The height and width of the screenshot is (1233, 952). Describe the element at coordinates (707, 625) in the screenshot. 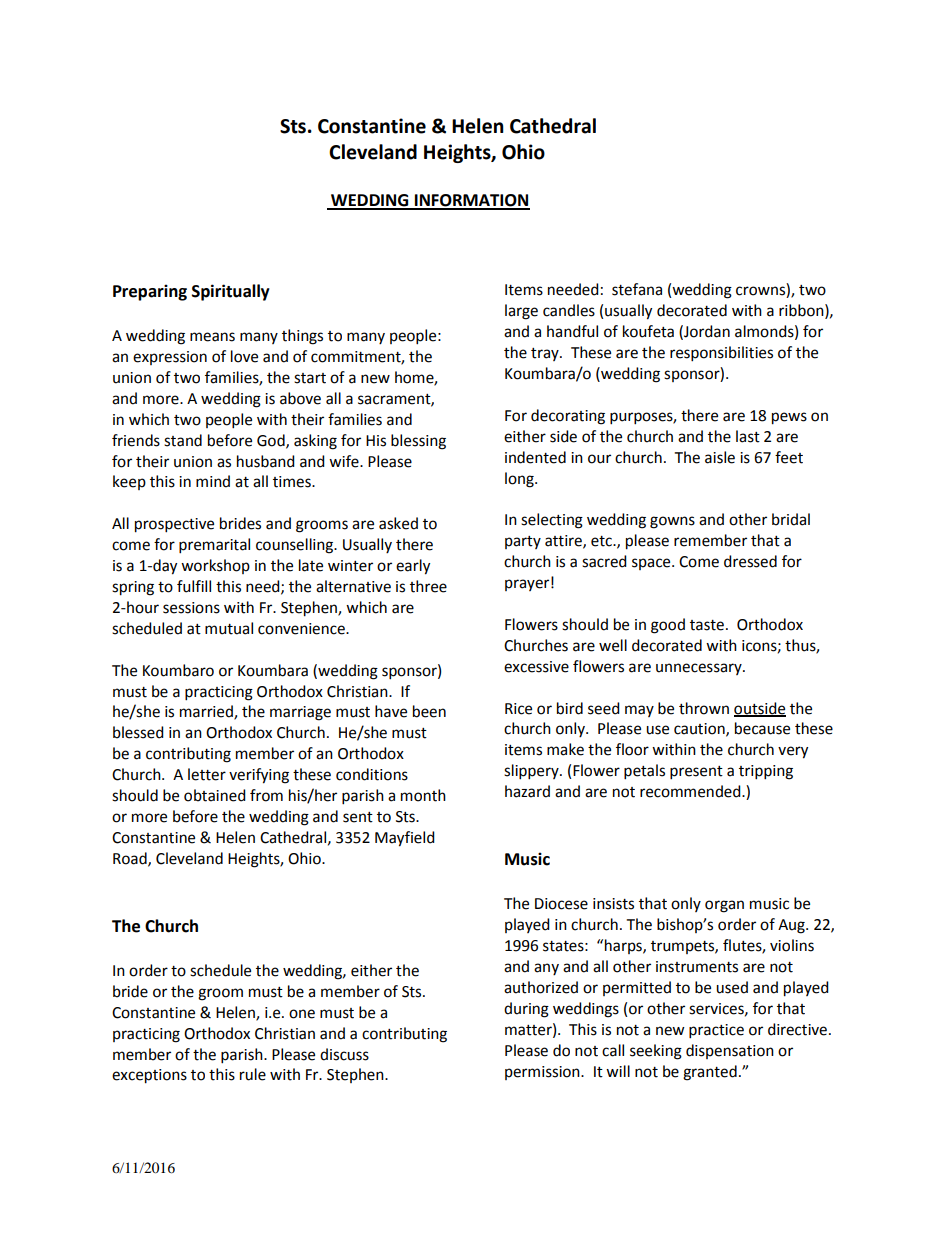

I see `taste` at that location.
